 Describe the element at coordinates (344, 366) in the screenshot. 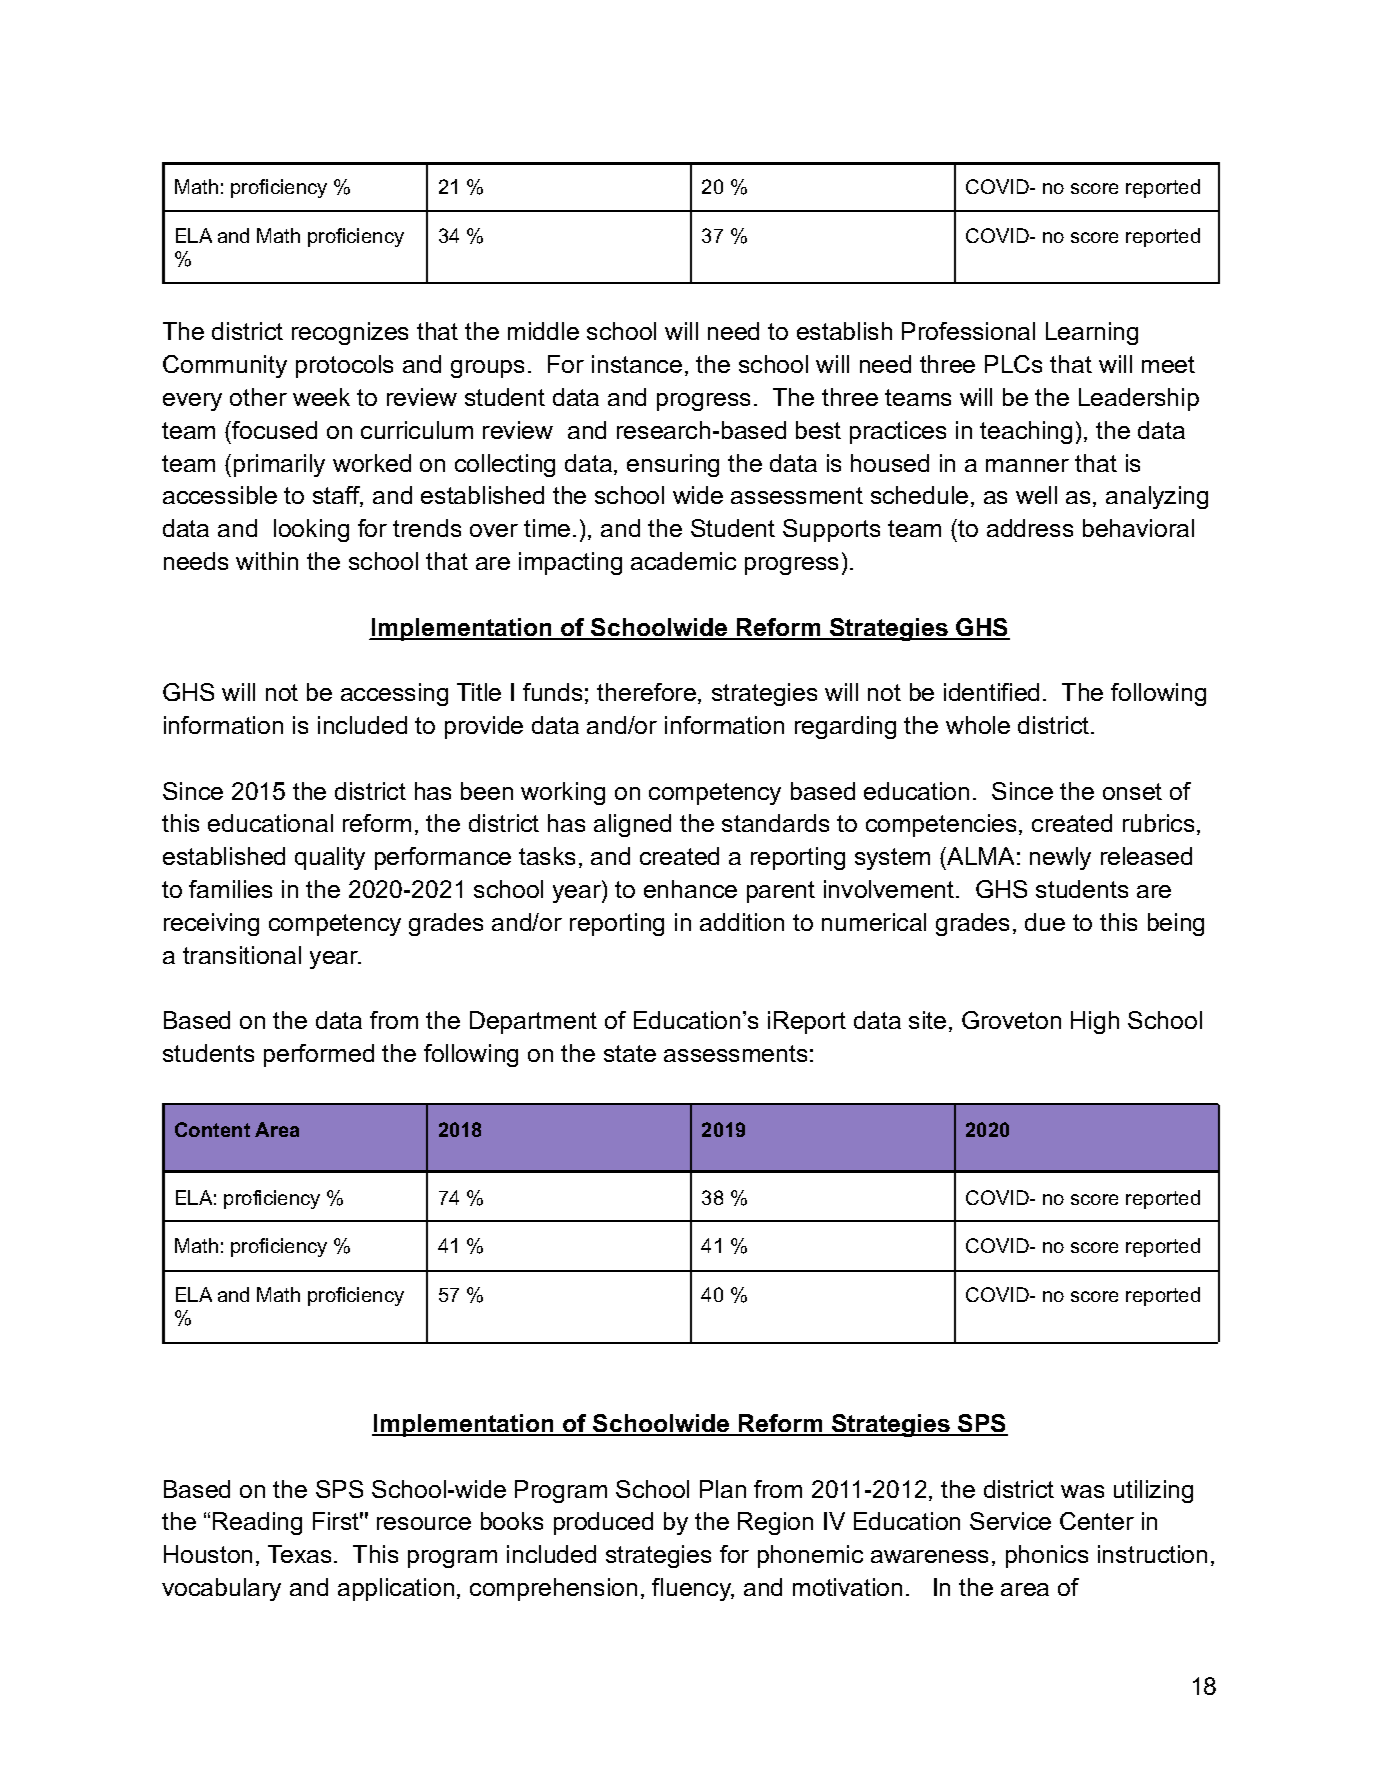

I see `protocols` at that location.
